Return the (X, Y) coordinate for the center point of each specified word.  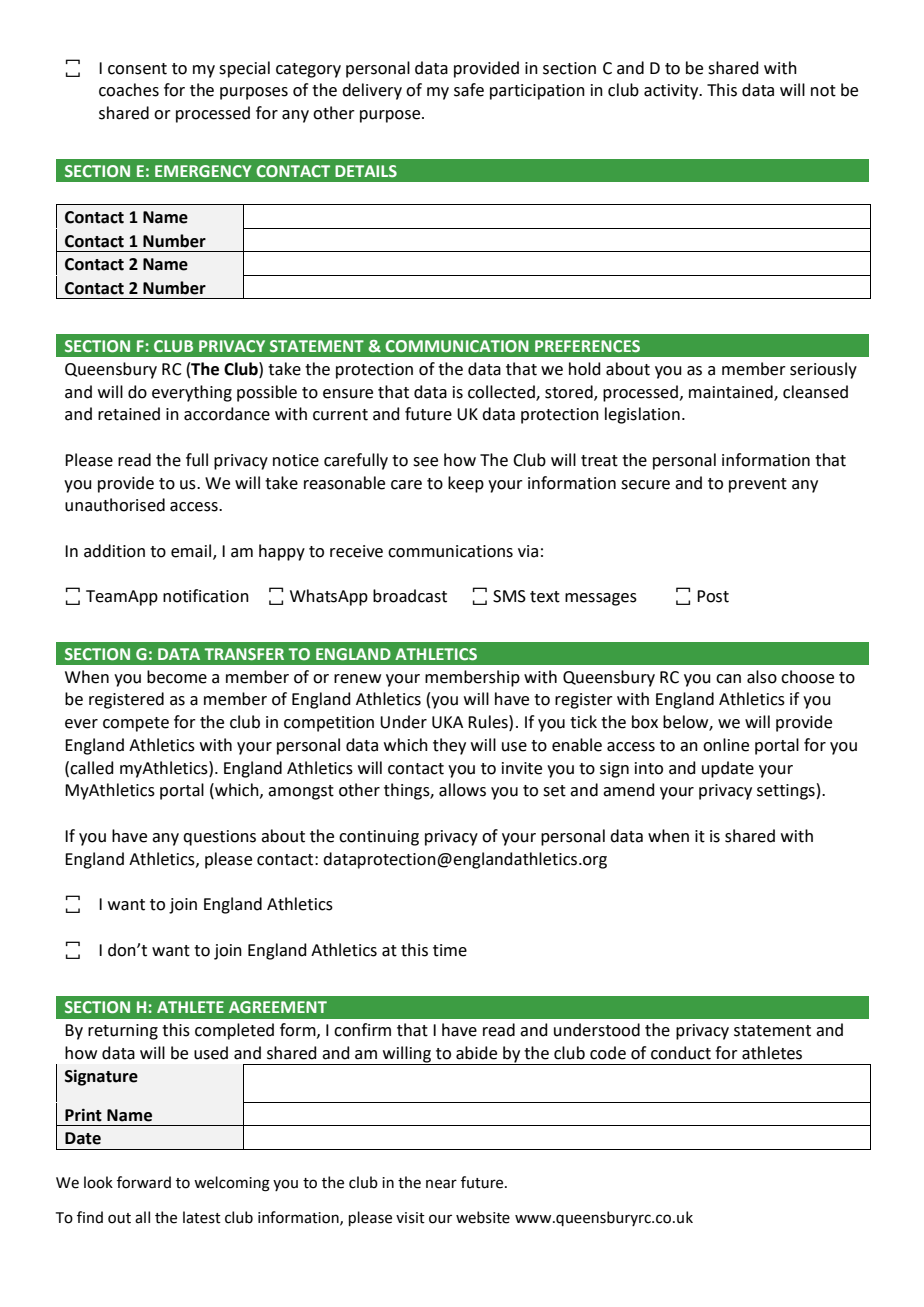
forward (144, 1182)
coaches (129, 90)
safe (469, 90)
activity (672, 92)
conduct (681, 1053)
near (441, 1184)
